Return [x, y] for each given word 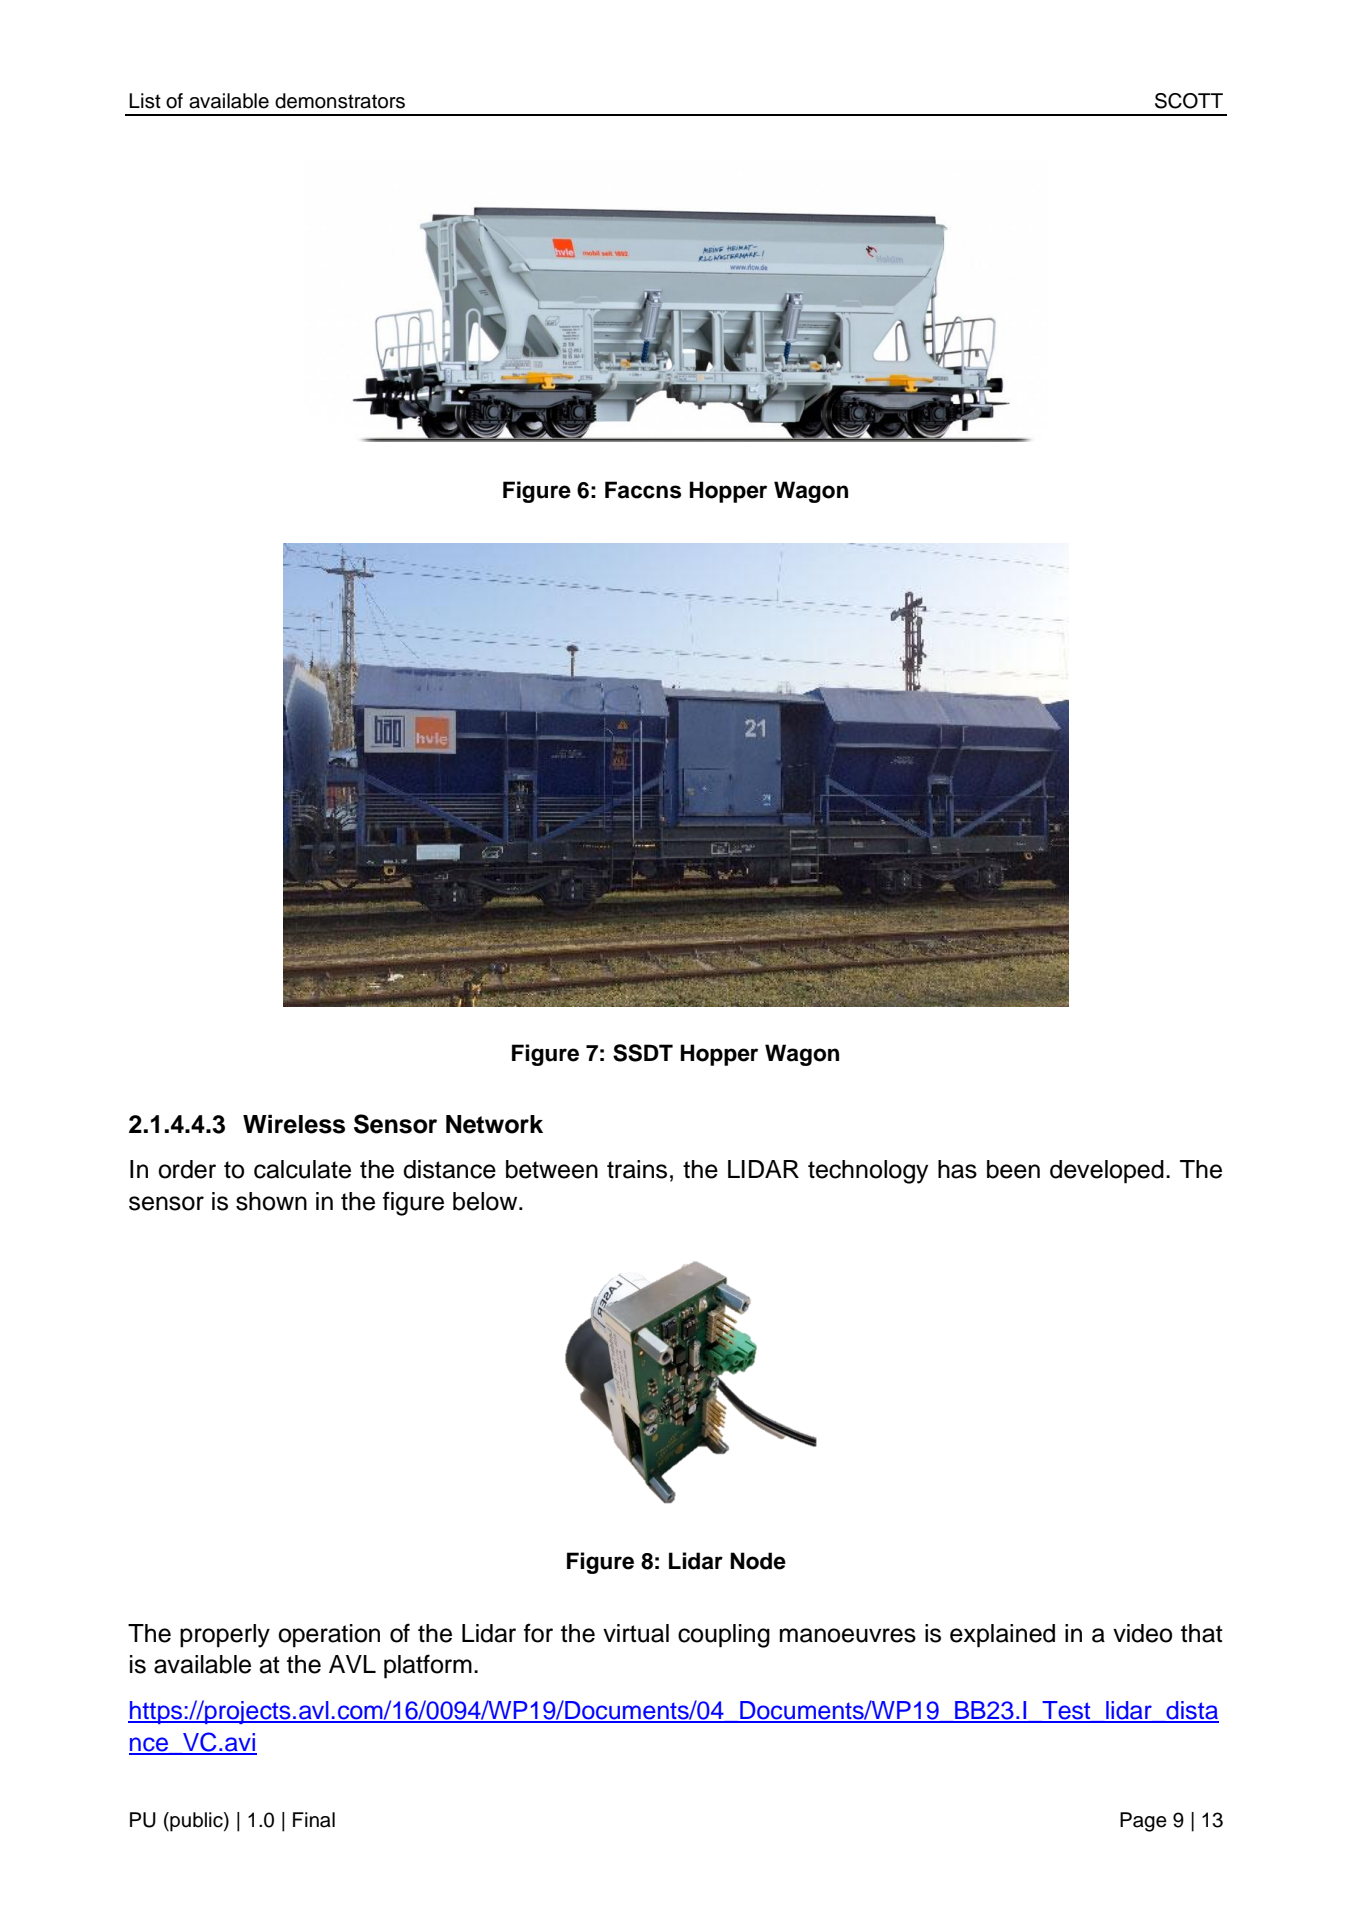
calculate [302, 1169]
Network [494, 1124]
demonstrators [340, 101]
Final [314, 1820]
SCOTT [1189, 101]
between [552, 1169]
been [1013, 1169]
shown [271, 1201]
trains [637, 1169]
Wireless [294, 1124]
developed [1107, 1172]
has [957, 1169]
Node [758, 1561]
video [1142, 1633]
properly [225, 1636]
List [145, 101]
